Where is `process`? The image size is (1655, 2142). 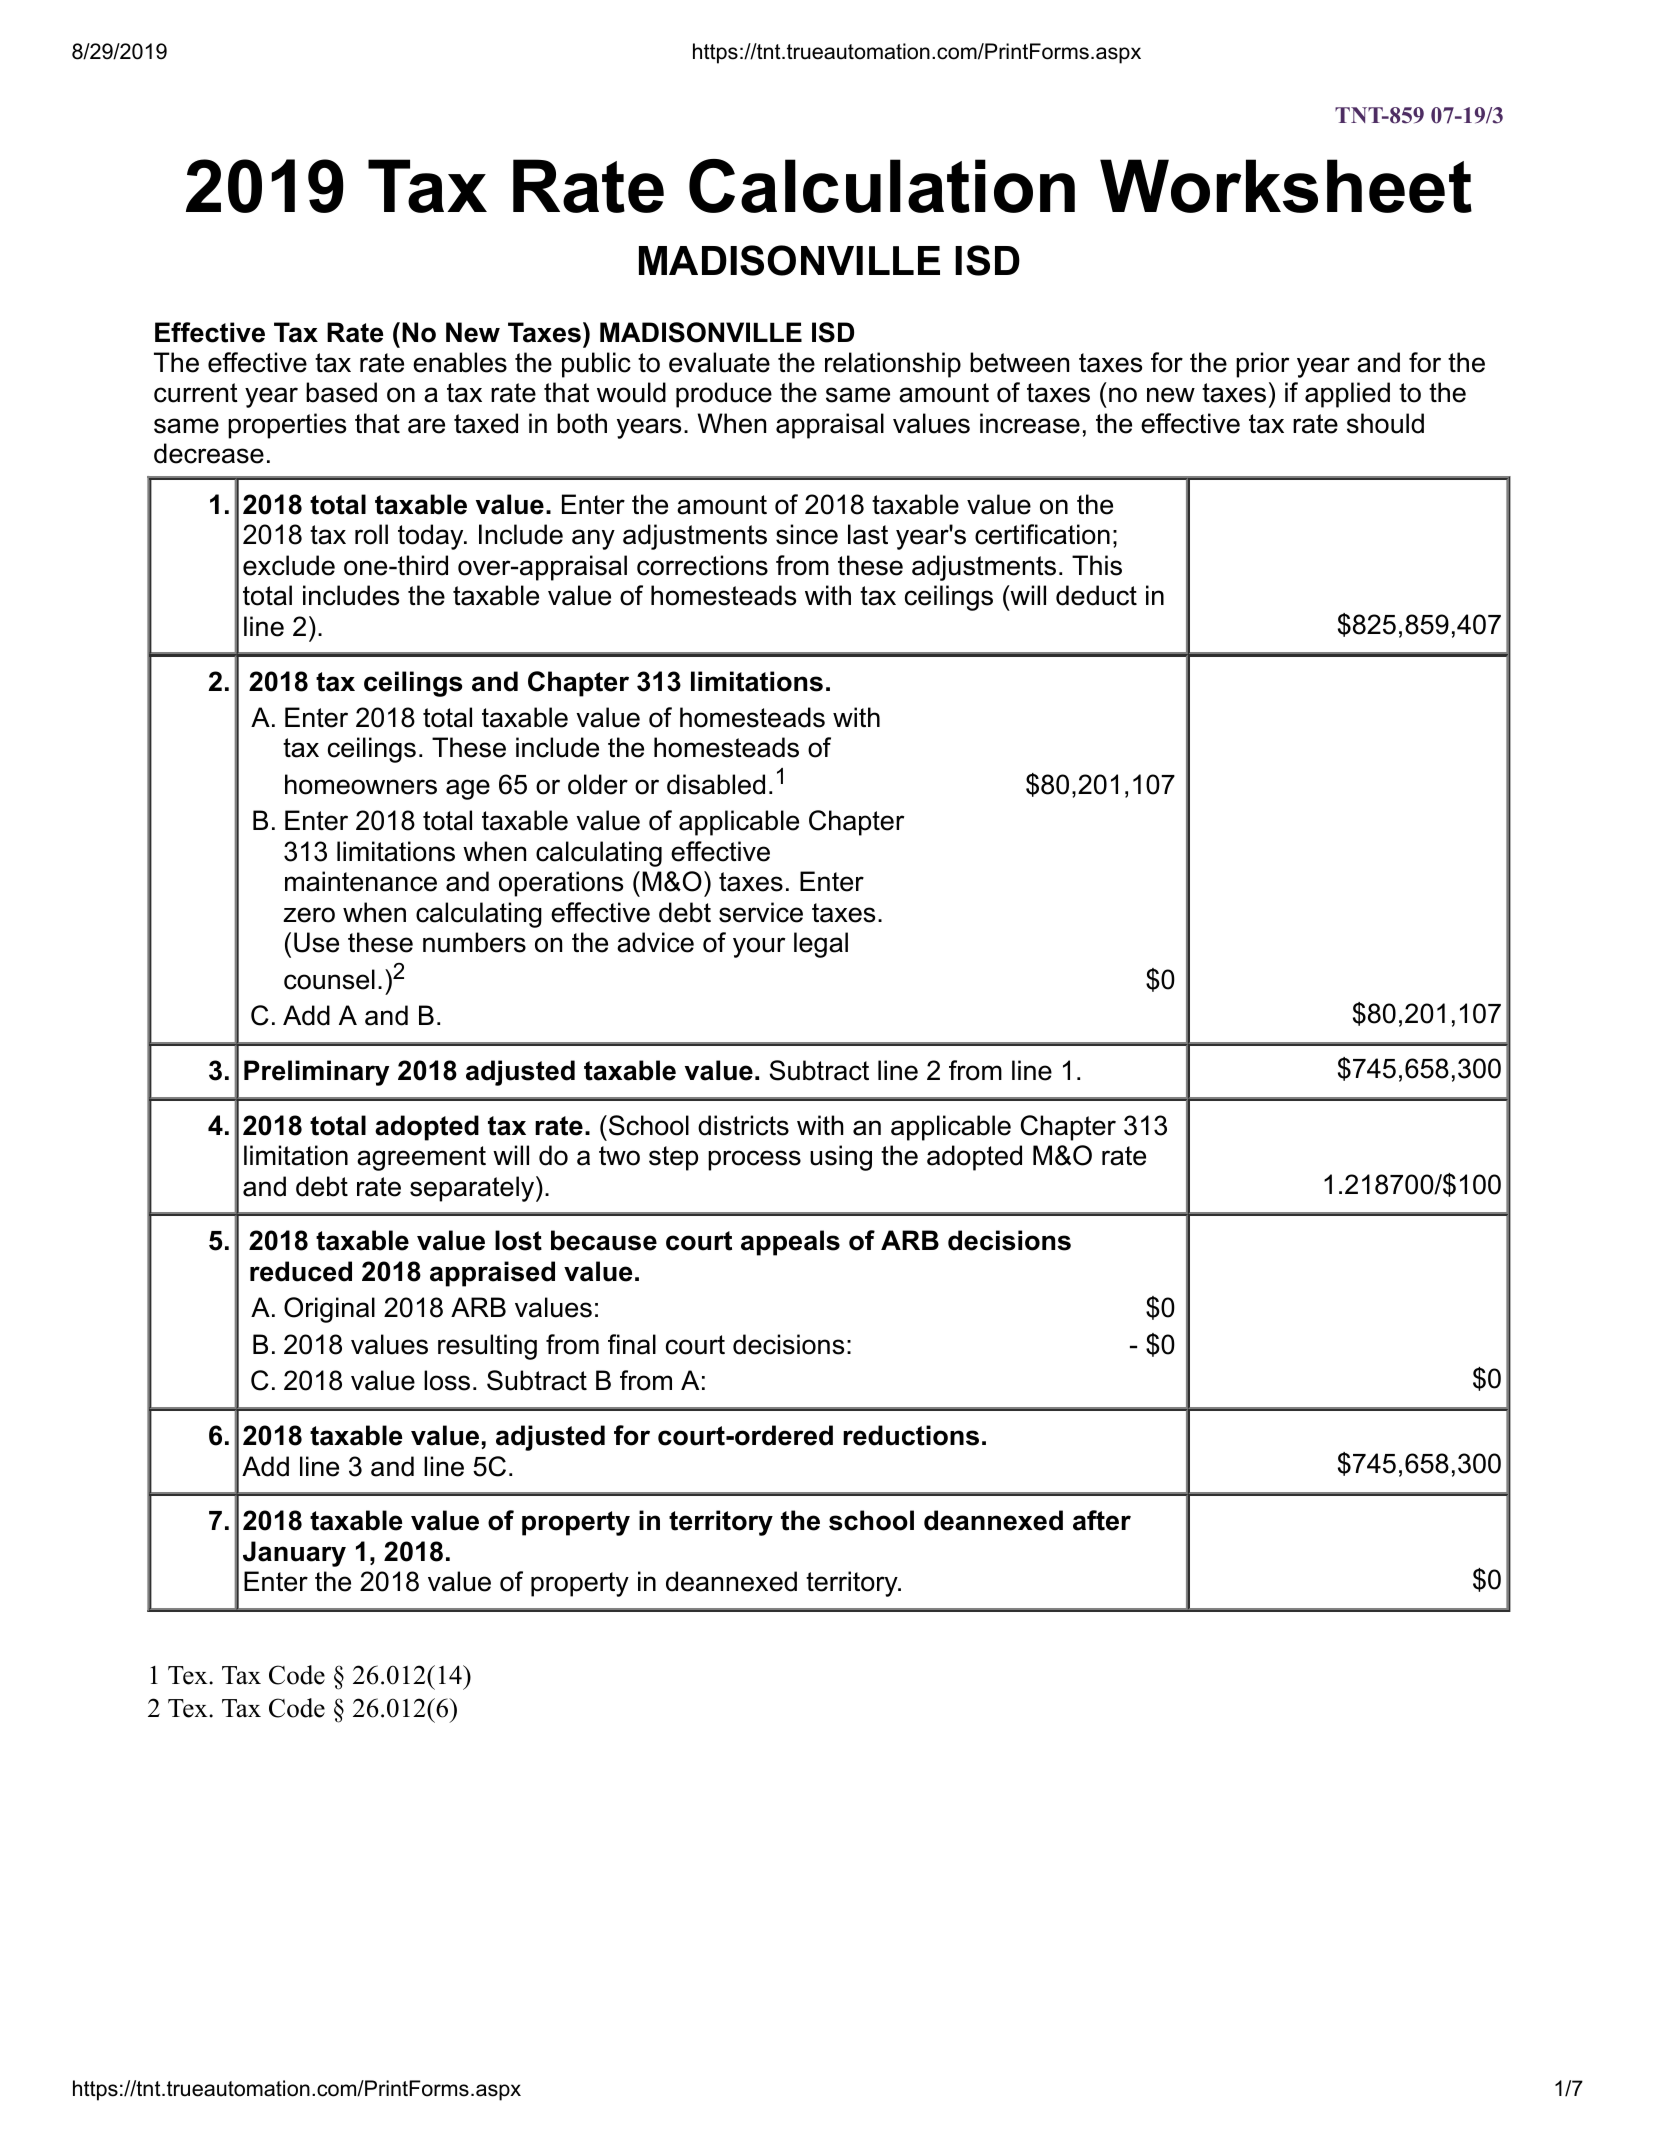 process is located at coordinates (754, 1160).
